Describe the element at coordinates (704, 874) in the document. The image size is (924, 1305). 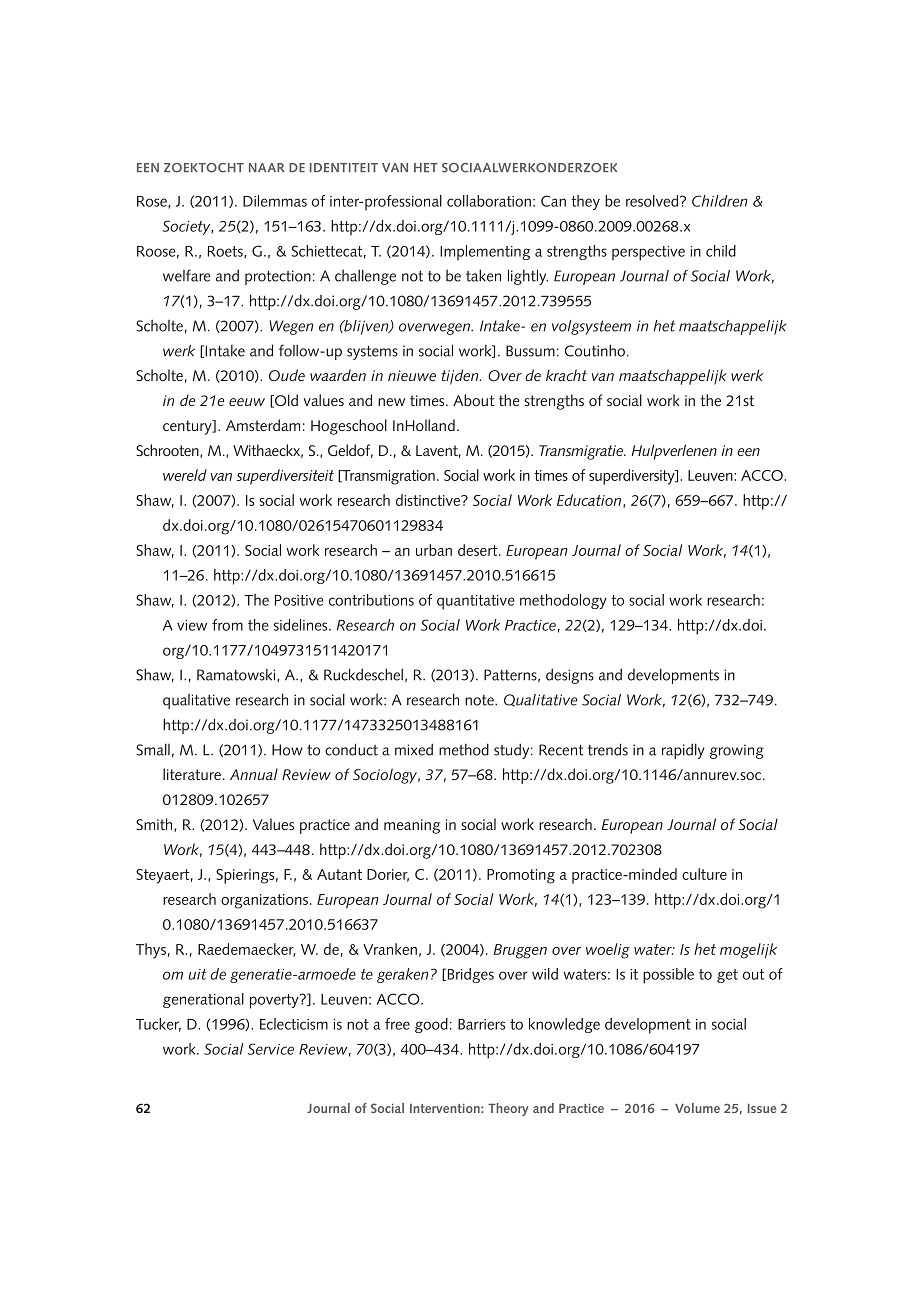
I see `culture` at that location.
